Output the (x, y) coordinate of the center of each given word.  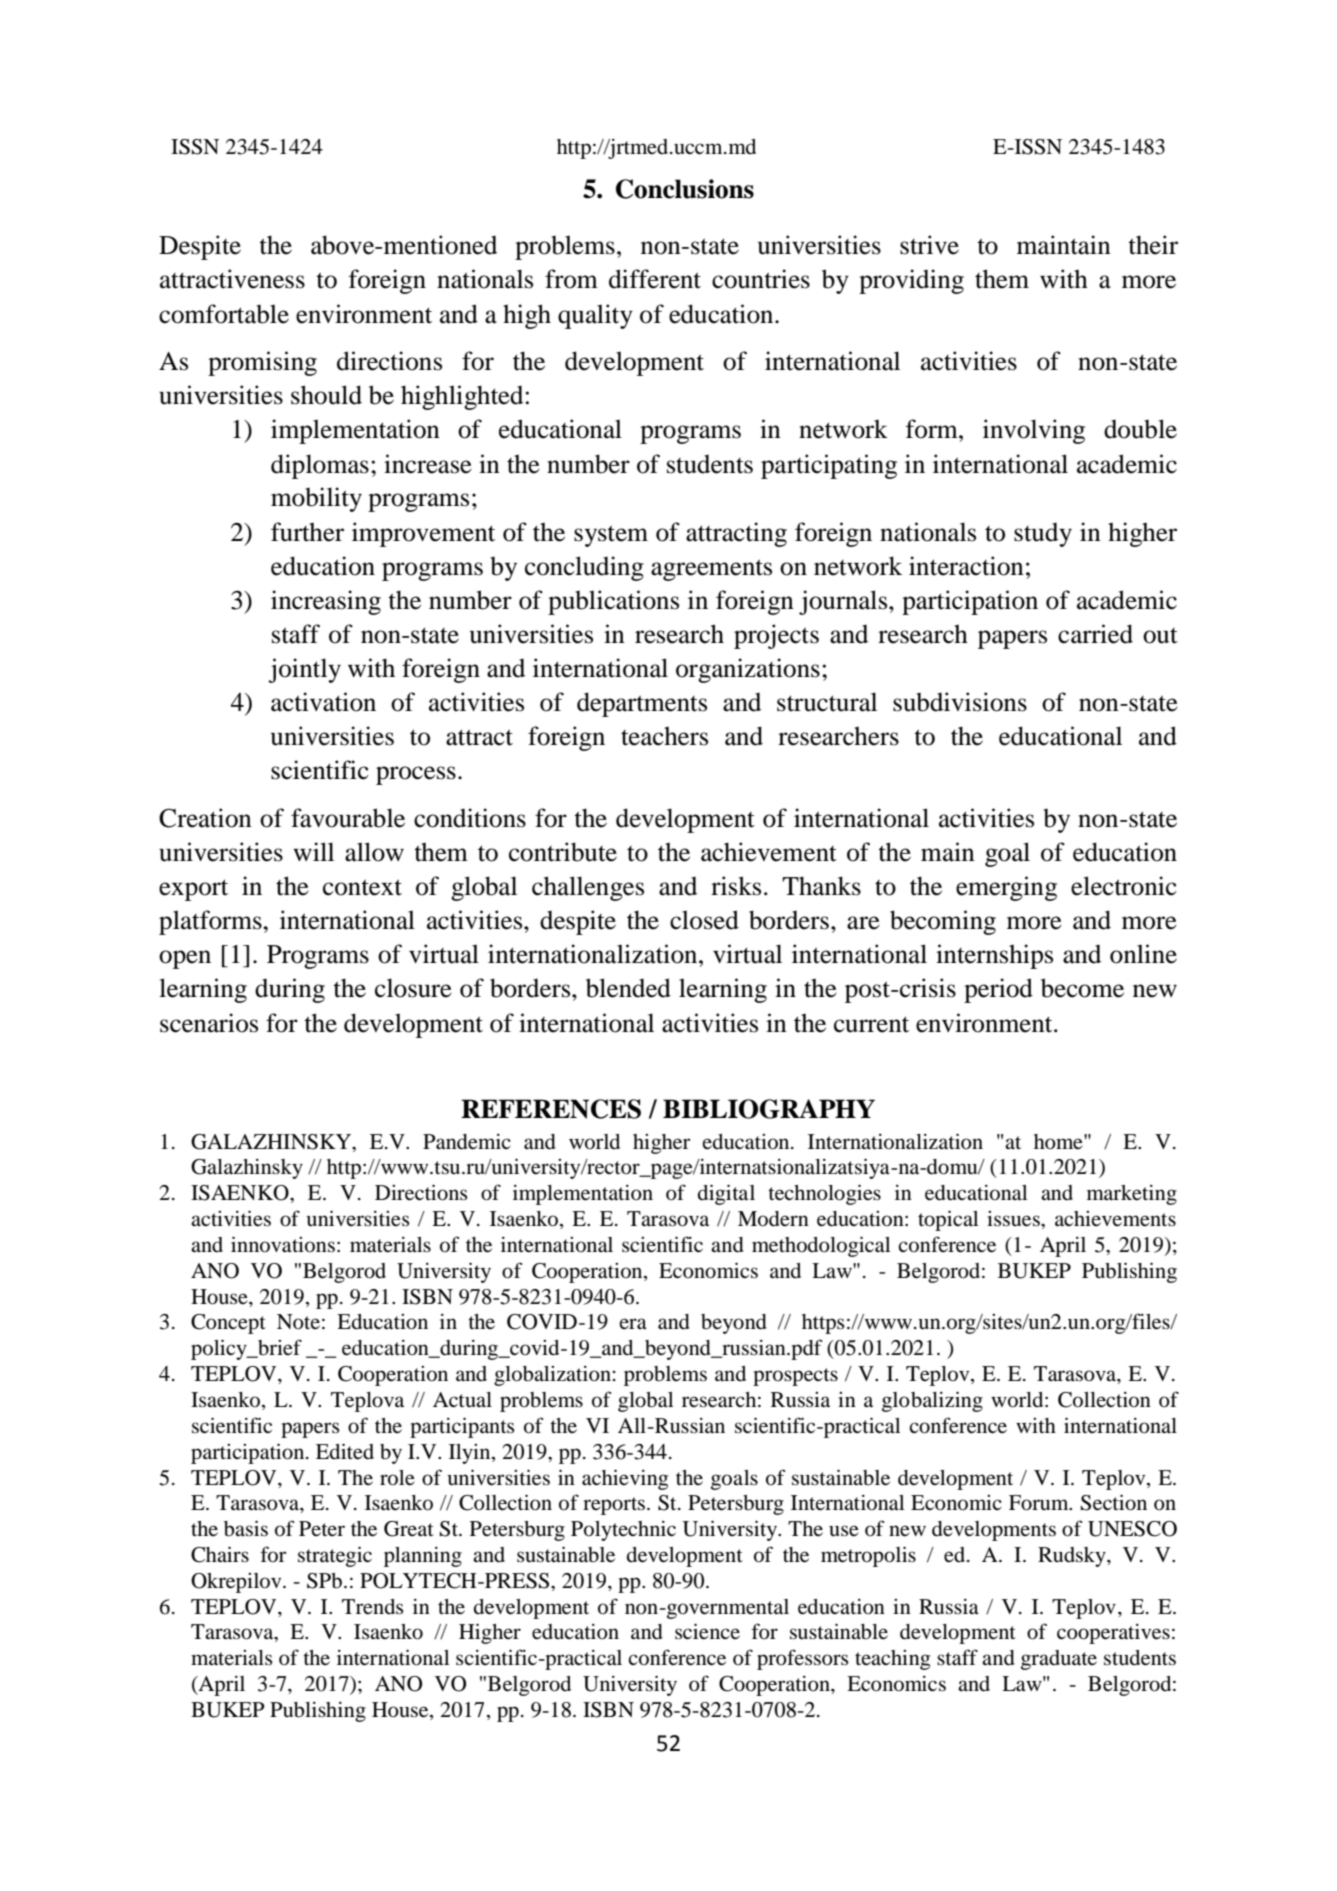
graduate (1059, 1660)
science (707, 1631)
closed (704, 920)
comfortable (224, 314)
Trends (373, 1607)
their (1153, 245)
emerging (1006, 888)
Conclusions (685, 189)
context (362, 887)
